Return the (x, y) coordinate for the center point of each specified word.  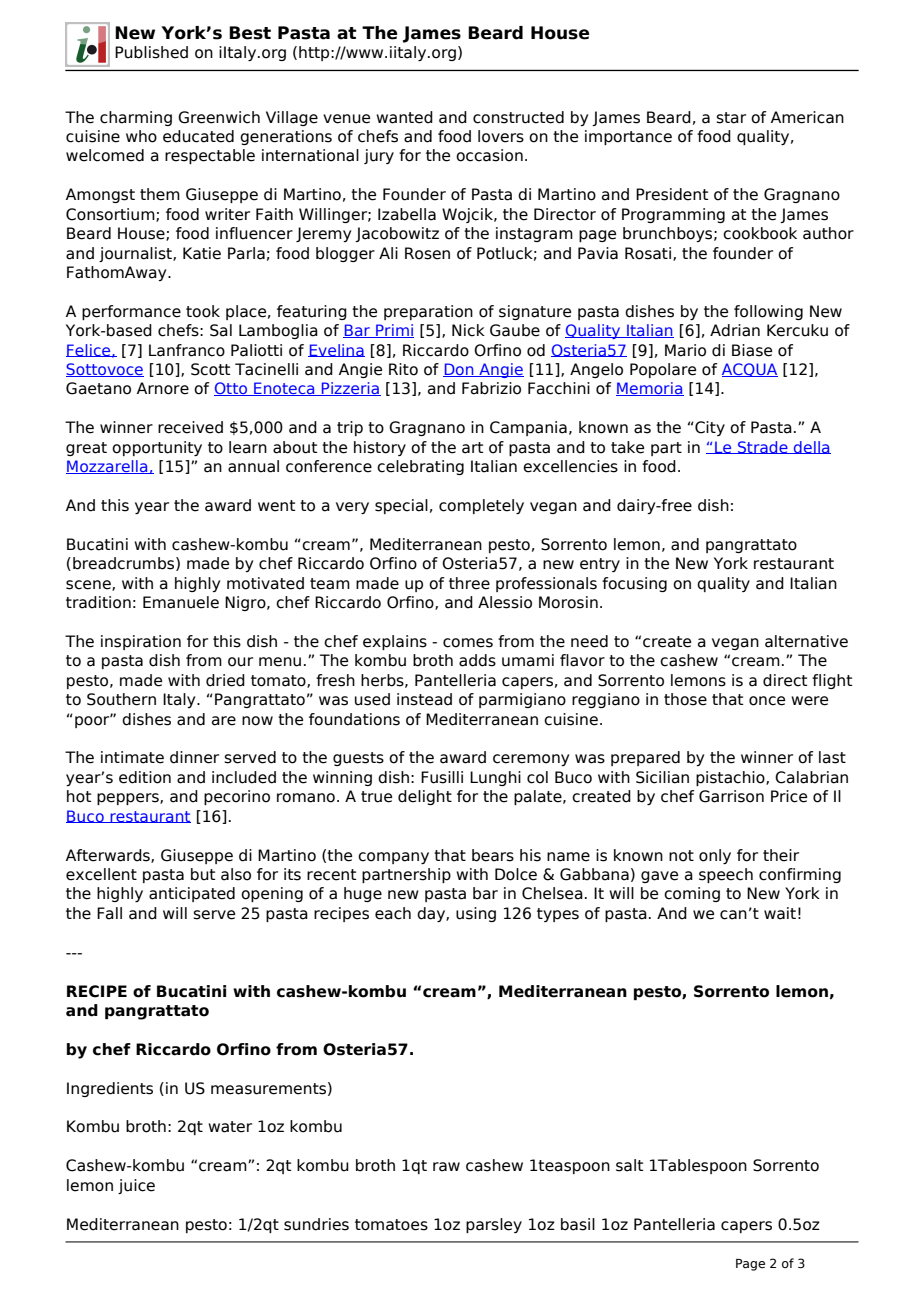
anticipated (192, 894)
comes (468, 643)
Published (151, 52)
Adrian (735, 330)
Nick (468, 330)
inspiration (141, 642)
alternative (806, 641)
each (393, 913)
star (731, 118)
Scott (210, 369)
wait (780, 913)
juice (136, 1186)
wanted (404, 117)
